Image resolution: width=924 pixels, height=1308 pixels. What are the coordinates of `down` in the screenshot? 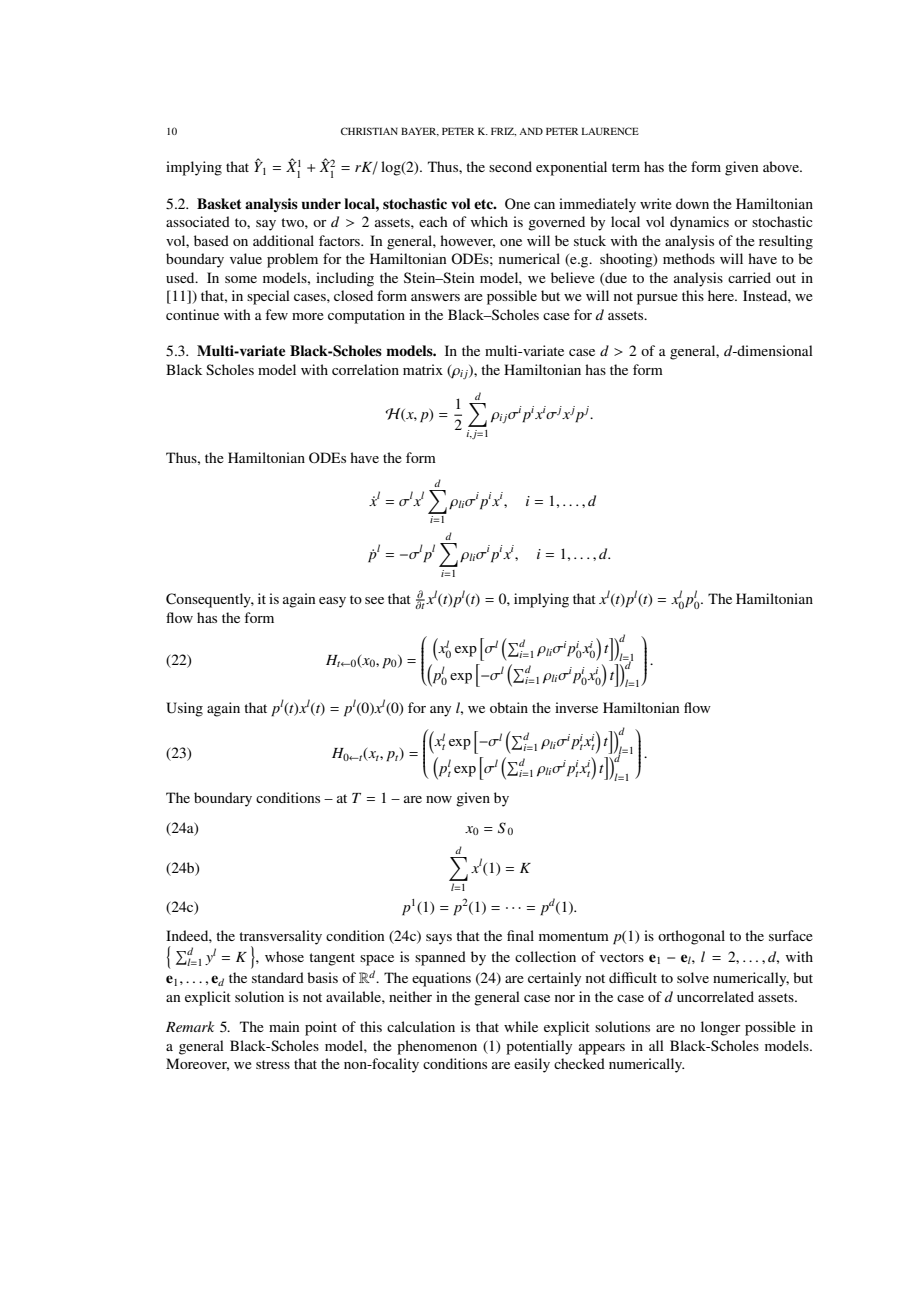 It's located at (692, 203).
